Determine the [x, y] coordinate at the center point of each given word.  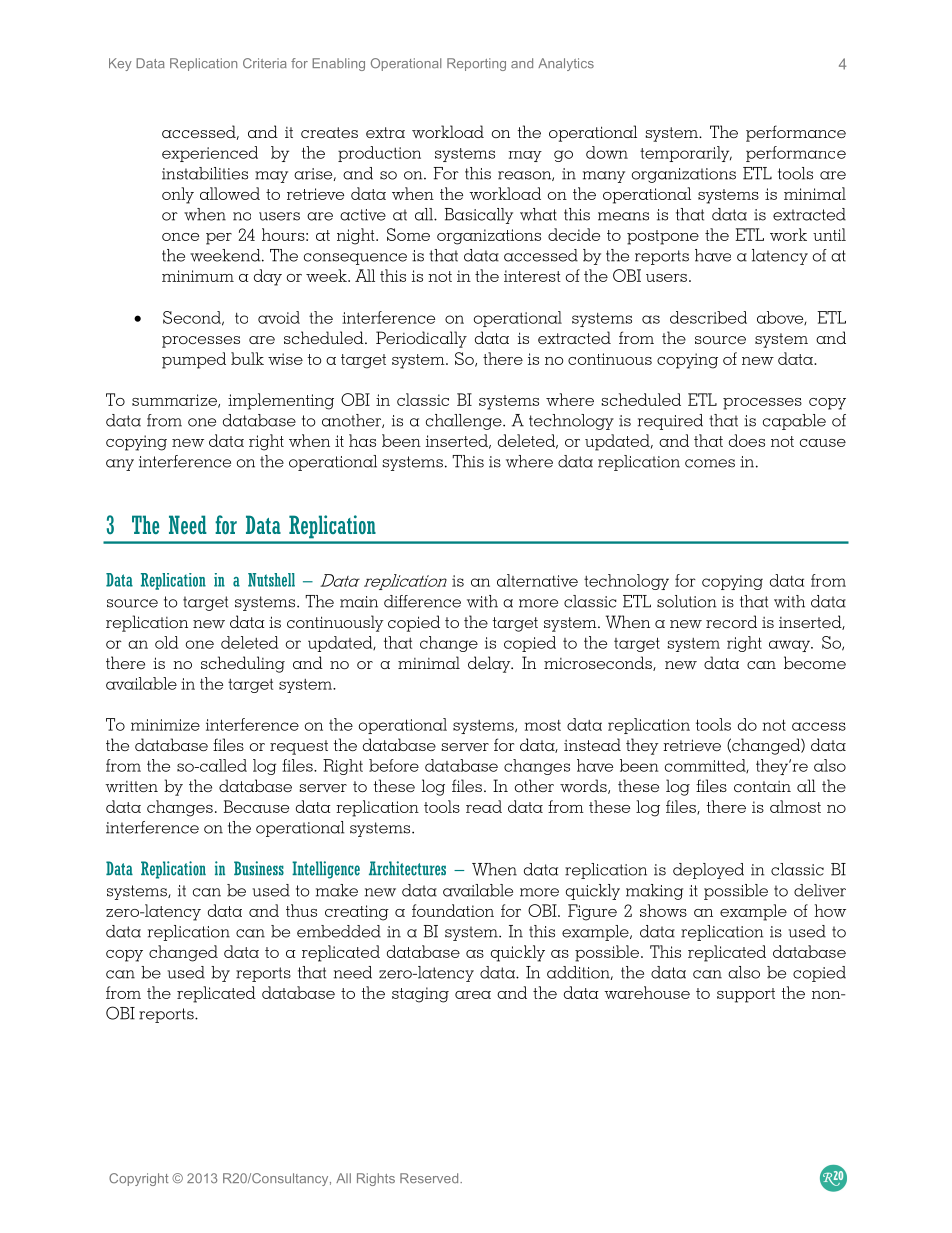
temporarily [686, 154]
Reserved [430, 1178]
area [473, 995]
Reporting [476, 64]
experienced [210, 154]
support [746, 995]
